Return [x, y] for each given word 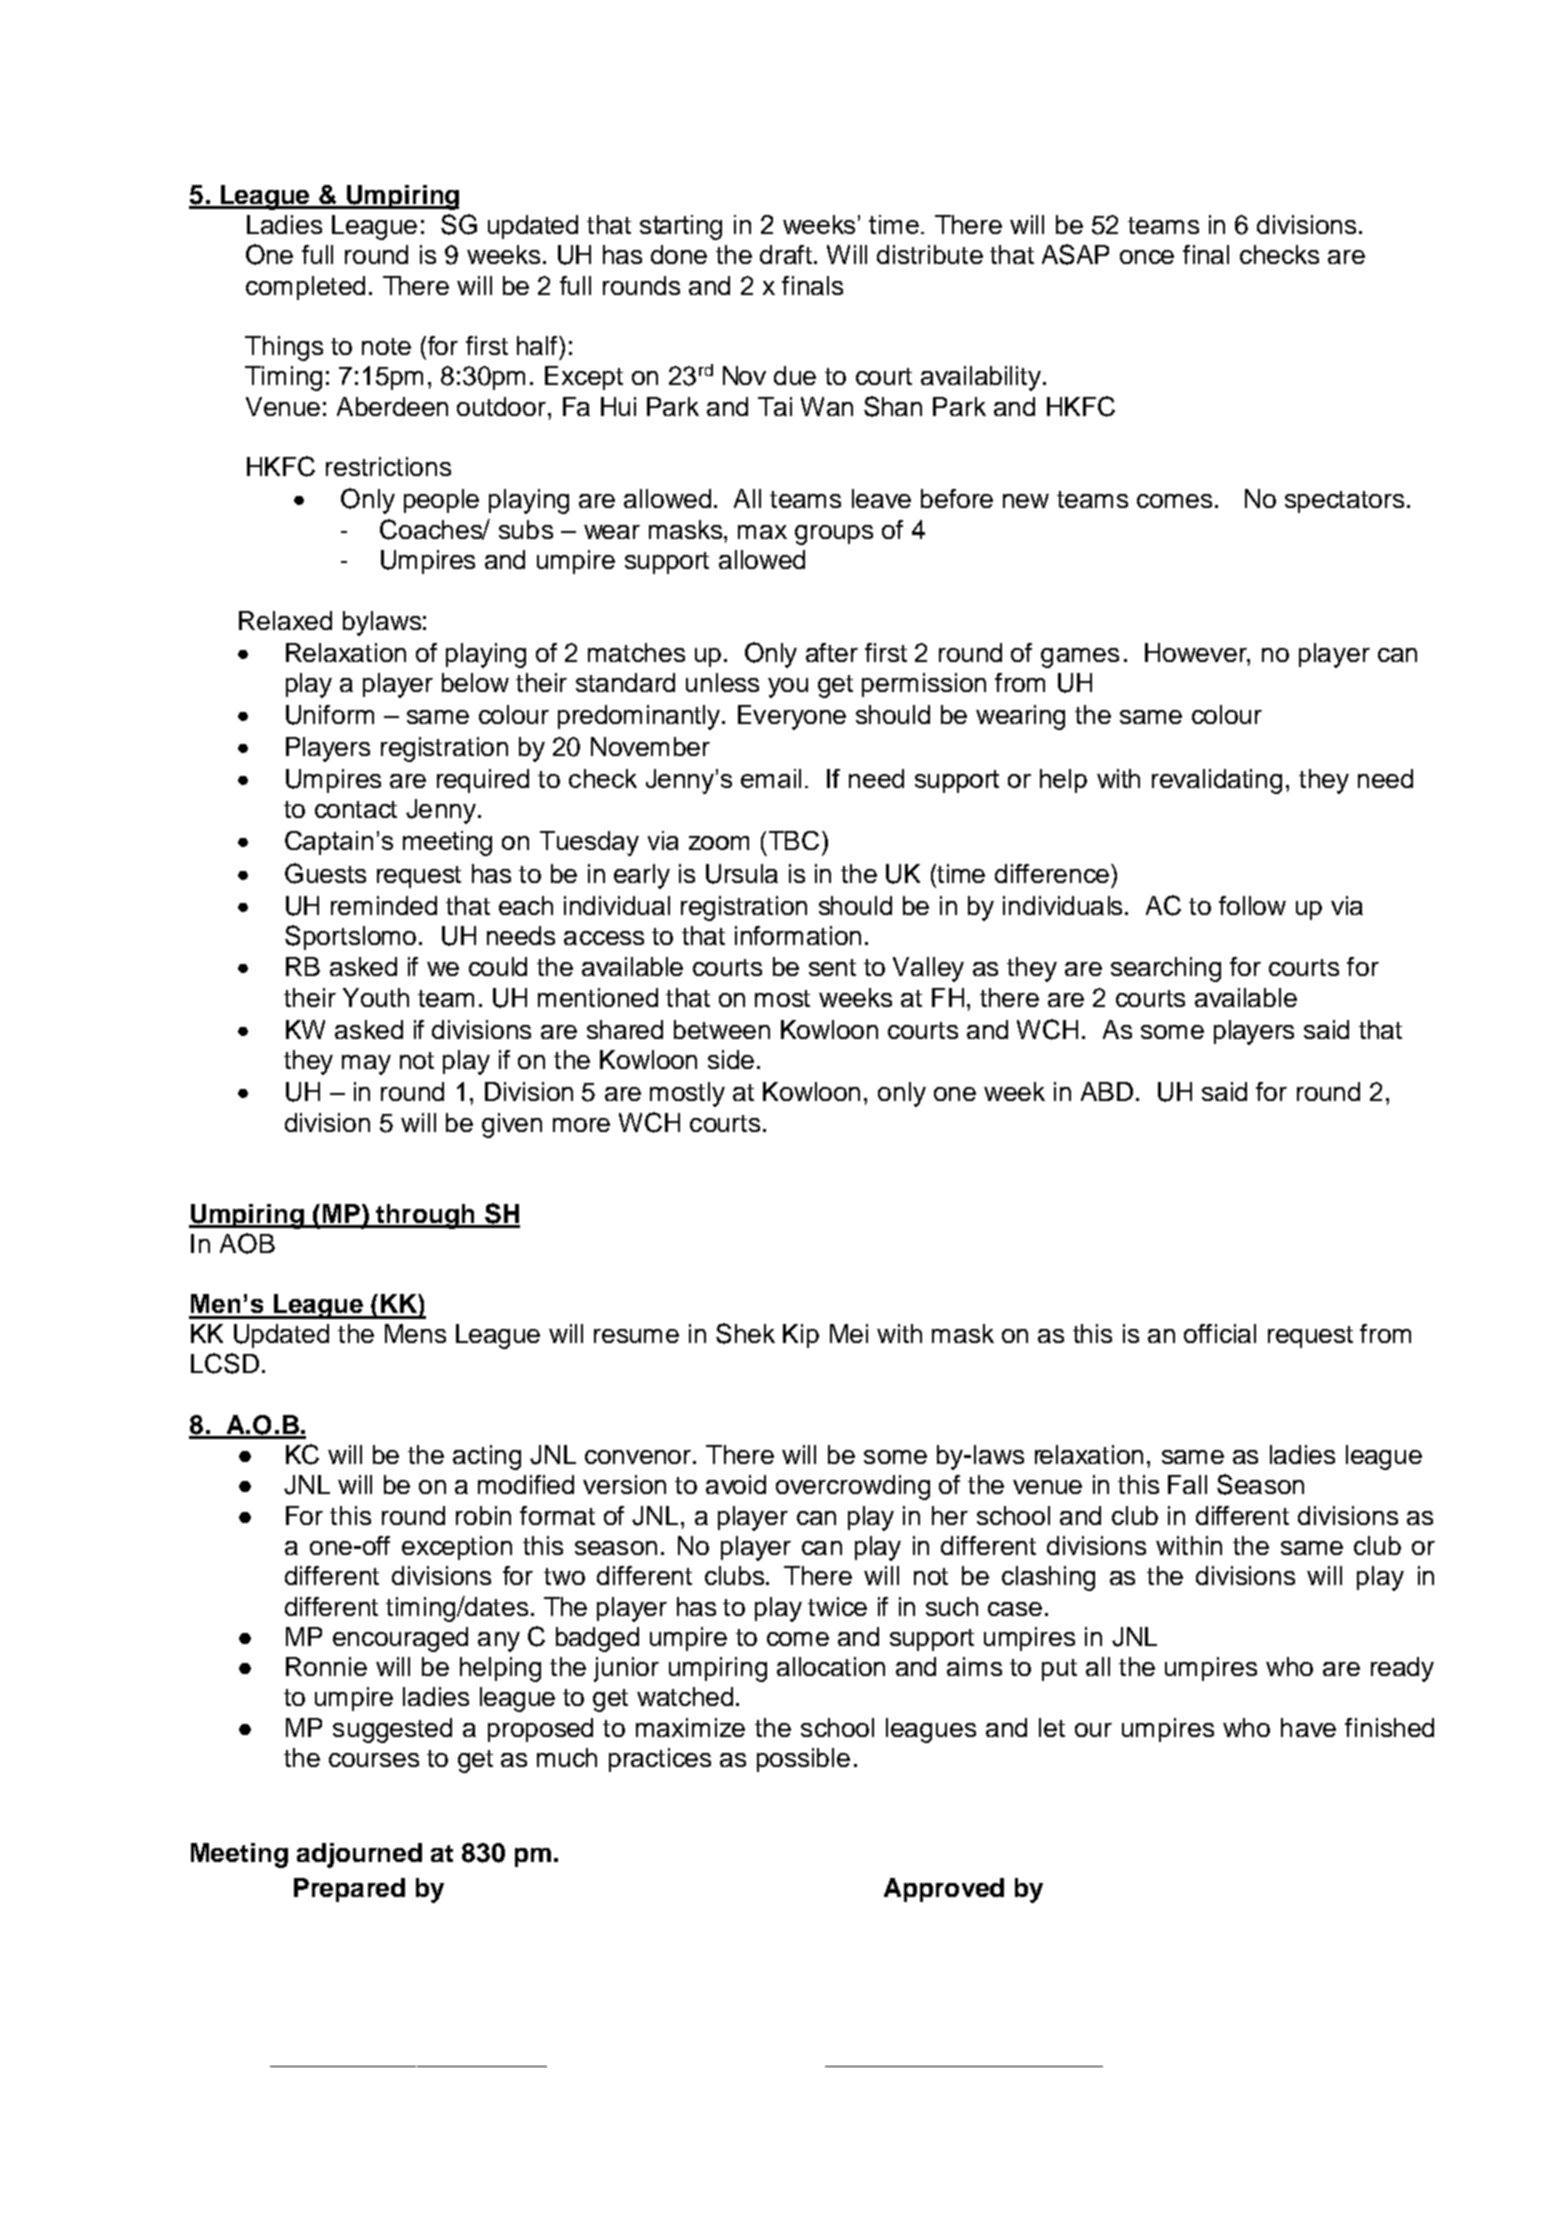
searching [1166, 969]
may [366, 1065]
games [1080, 658]
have [1308, 1727]
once [1147, 257]
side [731, 1059]
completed [305, 288]
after [832, 652]
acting [487, 1457]
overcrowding [853, 1487]
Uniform [330, 715]
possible [803, 1760]
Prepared [349, 1890]
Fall [1187, 1484]
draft [787, 254]
